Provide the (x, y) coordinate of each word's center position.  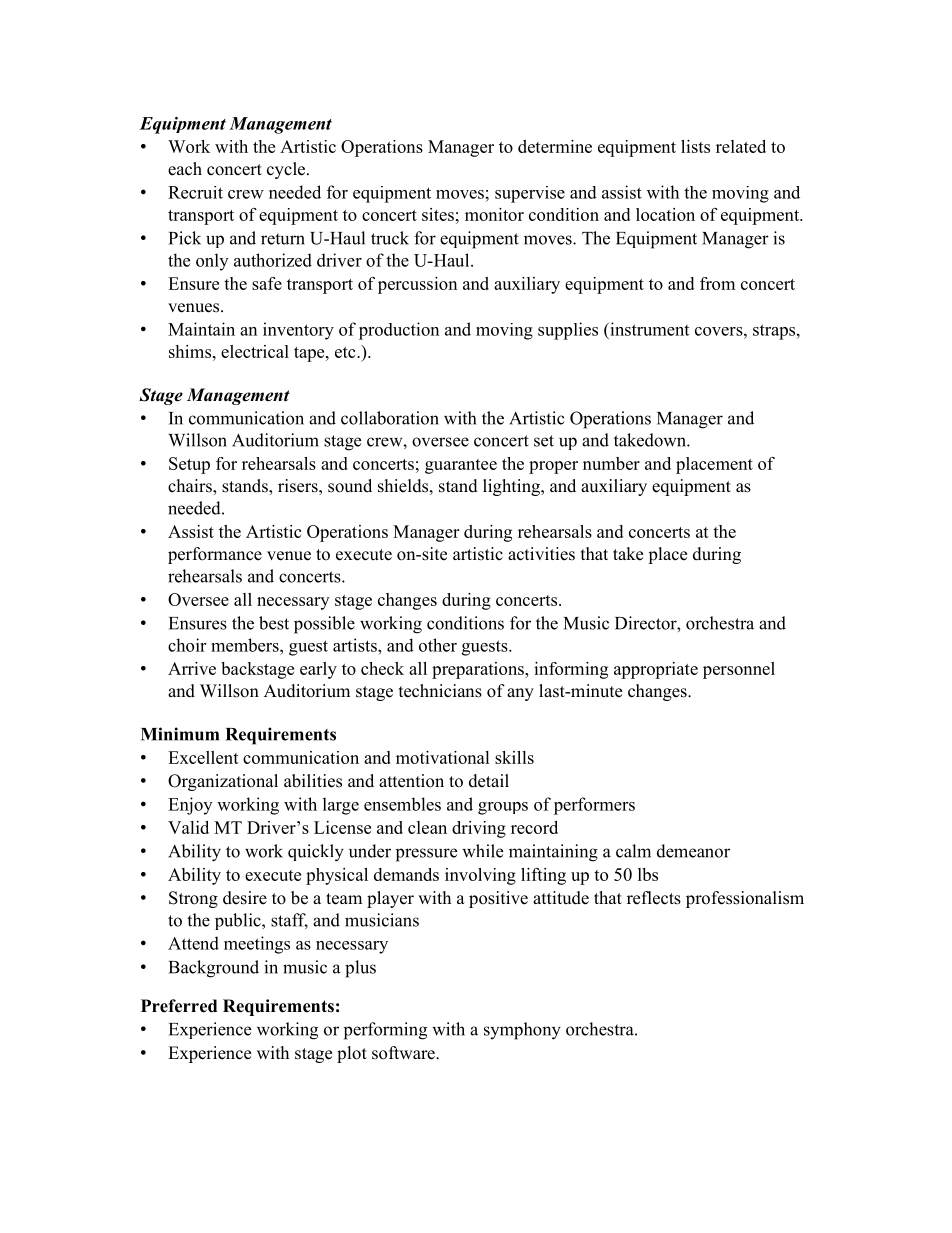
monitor (494, 214)
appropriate (656, 670)
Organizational (223, 782)
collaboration (390, 418)
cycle (287, 170)
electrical (255, 351)
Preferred (179, 1006)
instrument (648, 329)
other (438, 645)
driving (479, 829)
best (274, 623)
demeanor (693, 851)
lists (695, 146)
